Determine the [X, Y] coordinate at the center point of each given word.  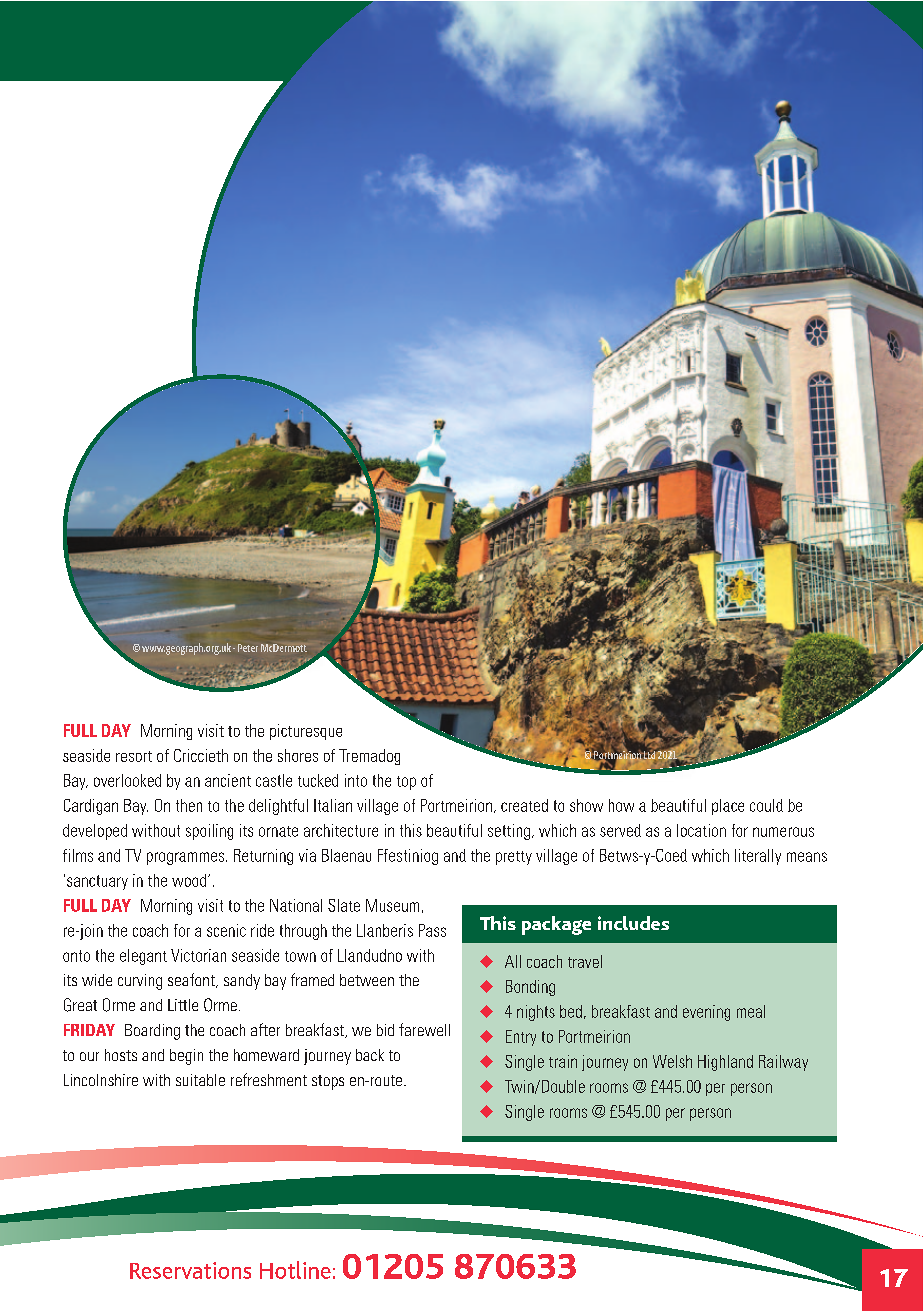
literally [758, 857]
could [766, 805]
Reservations [190, 1270]
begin [186, 1057]
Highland [725, 1063]
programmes [187, 858]
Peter [248, 648]
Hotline [295, 1270]
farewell [424, 1029]
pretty [514, 858]
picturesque [306, 732]
